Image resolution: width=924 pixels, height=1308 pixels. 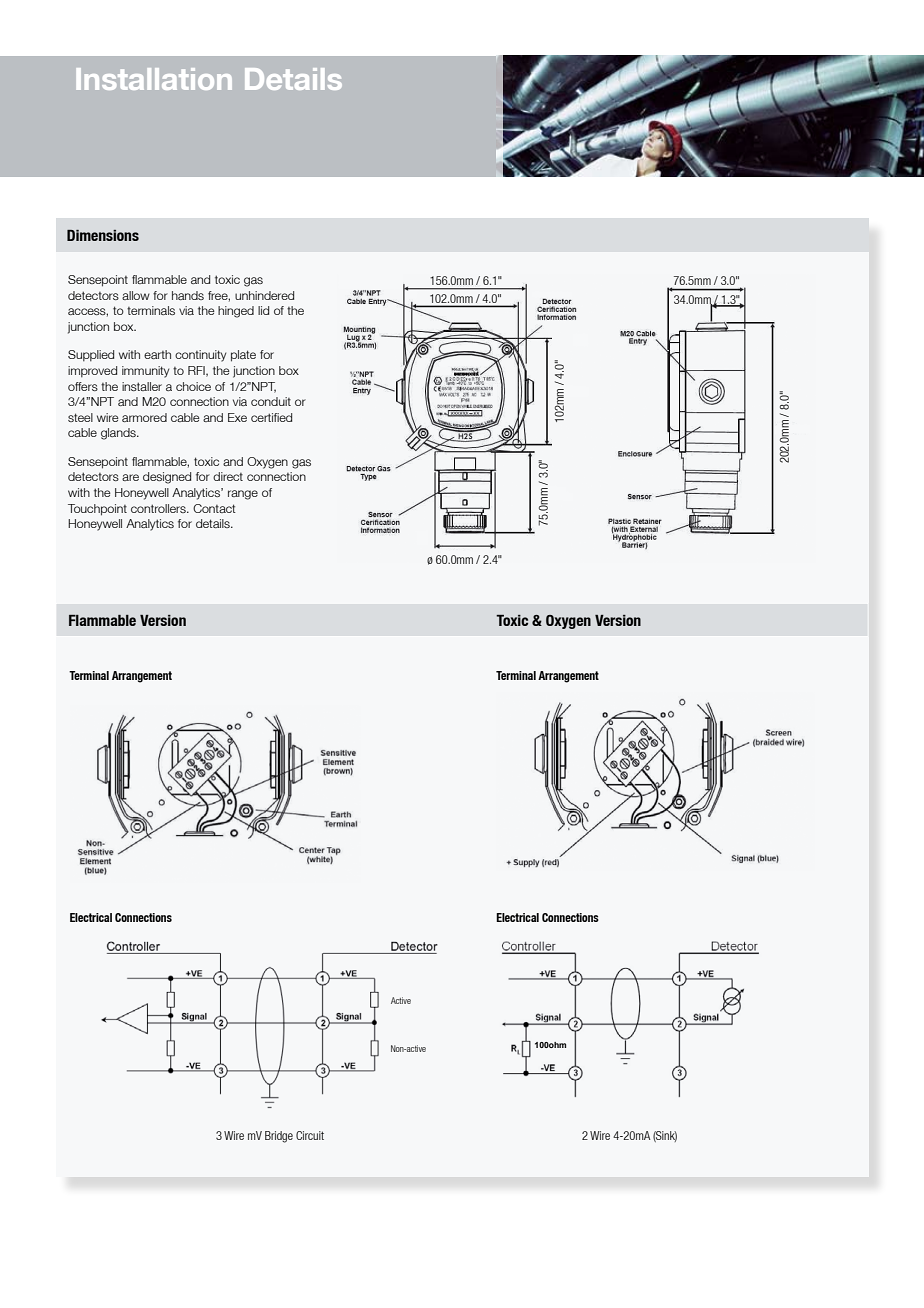 What do you see at coordinates (97, 510) in the screenshot?
I see `Touchpoint` at bounding box center [97, 510].
